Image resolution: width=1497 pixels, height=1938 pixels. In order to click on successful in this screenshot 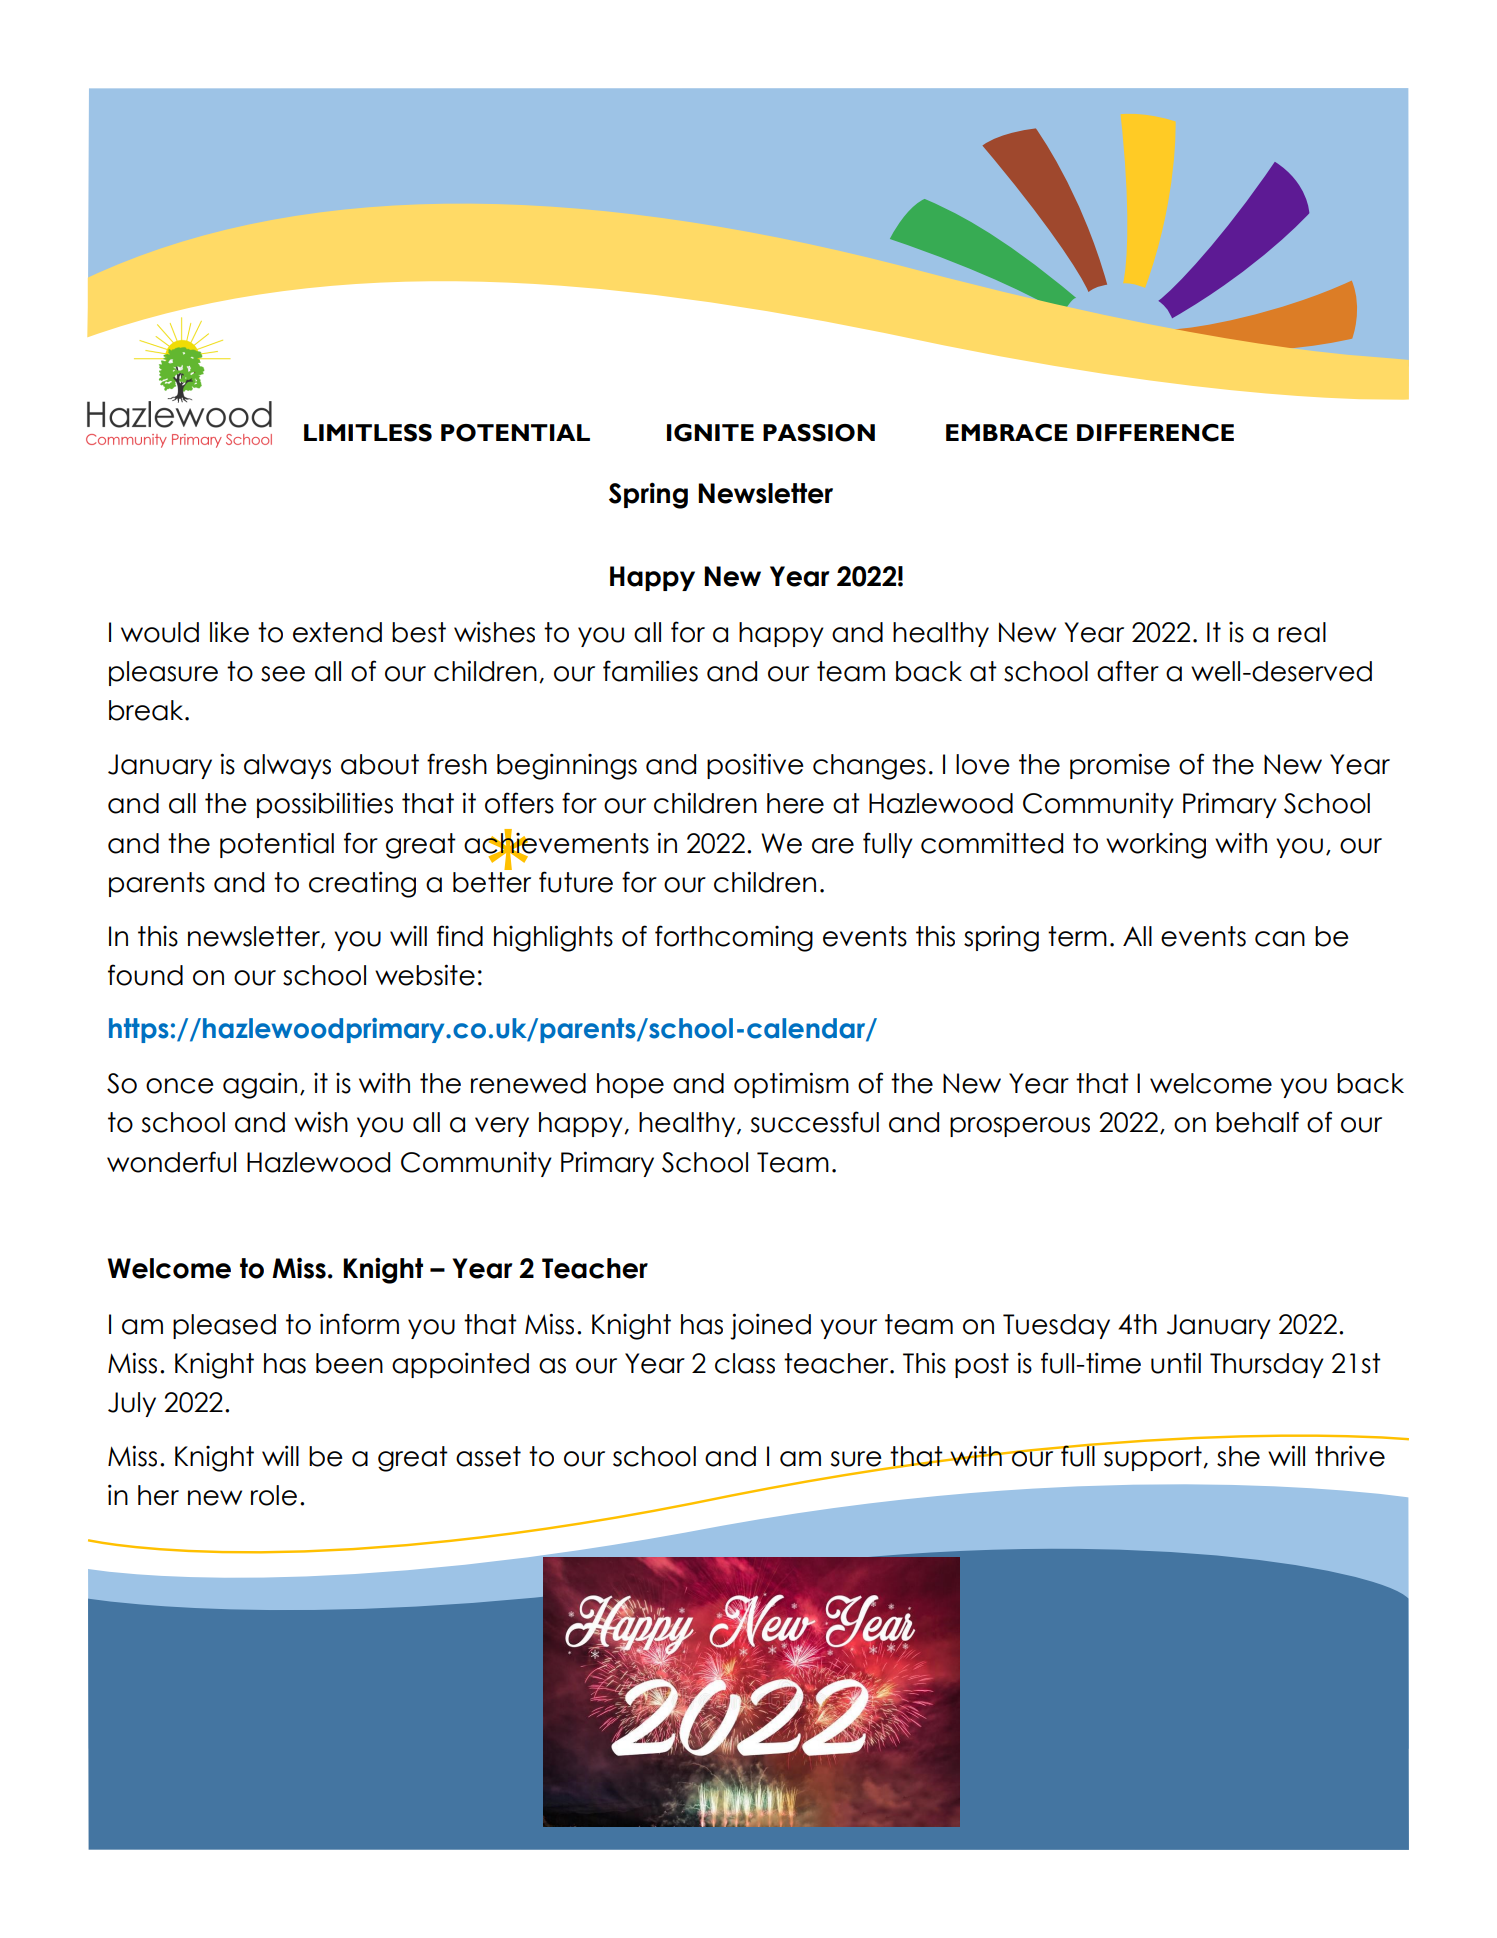, I will do `click(815, 1122)`.
